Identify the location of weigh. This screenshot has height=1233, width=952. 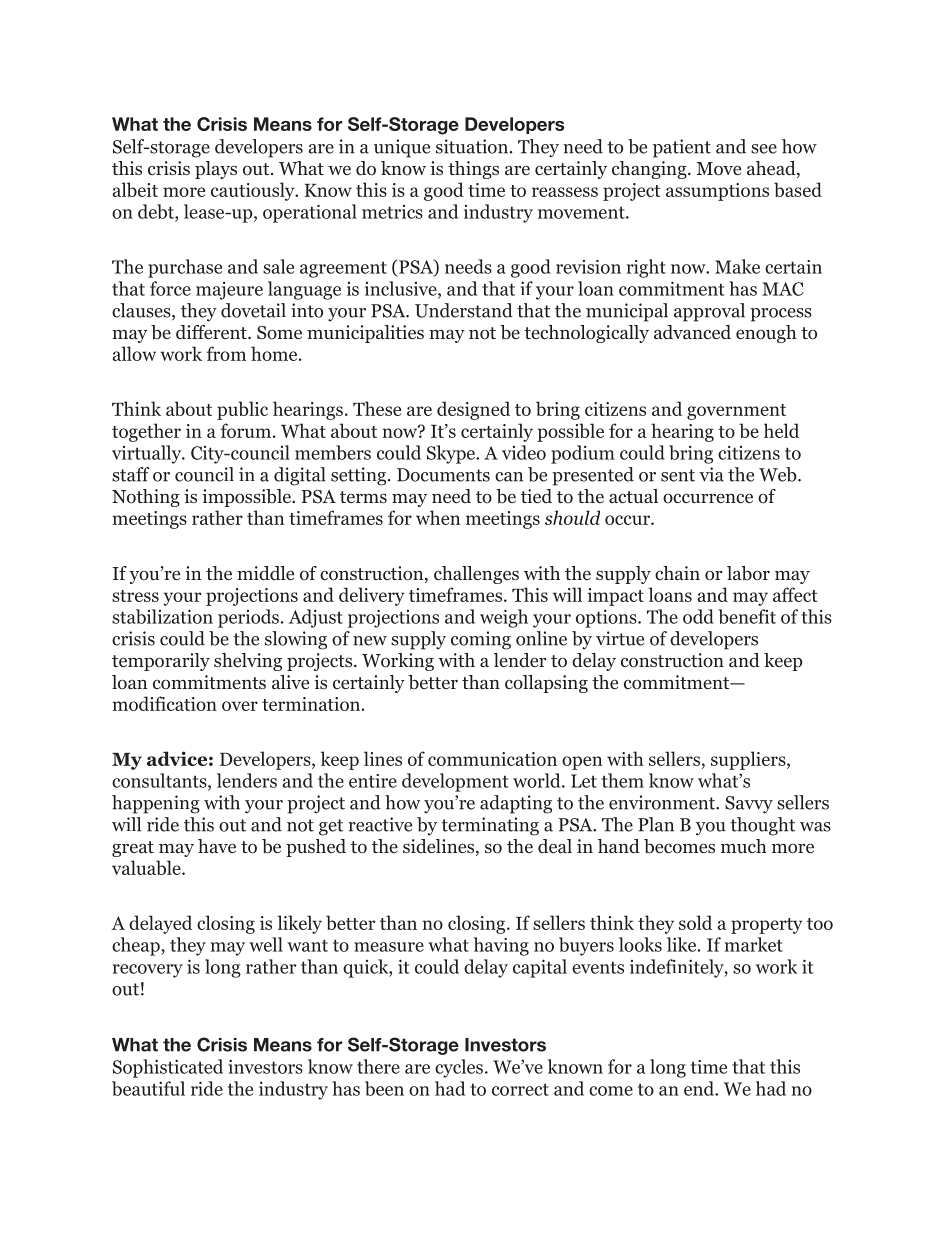
(504, 618).
